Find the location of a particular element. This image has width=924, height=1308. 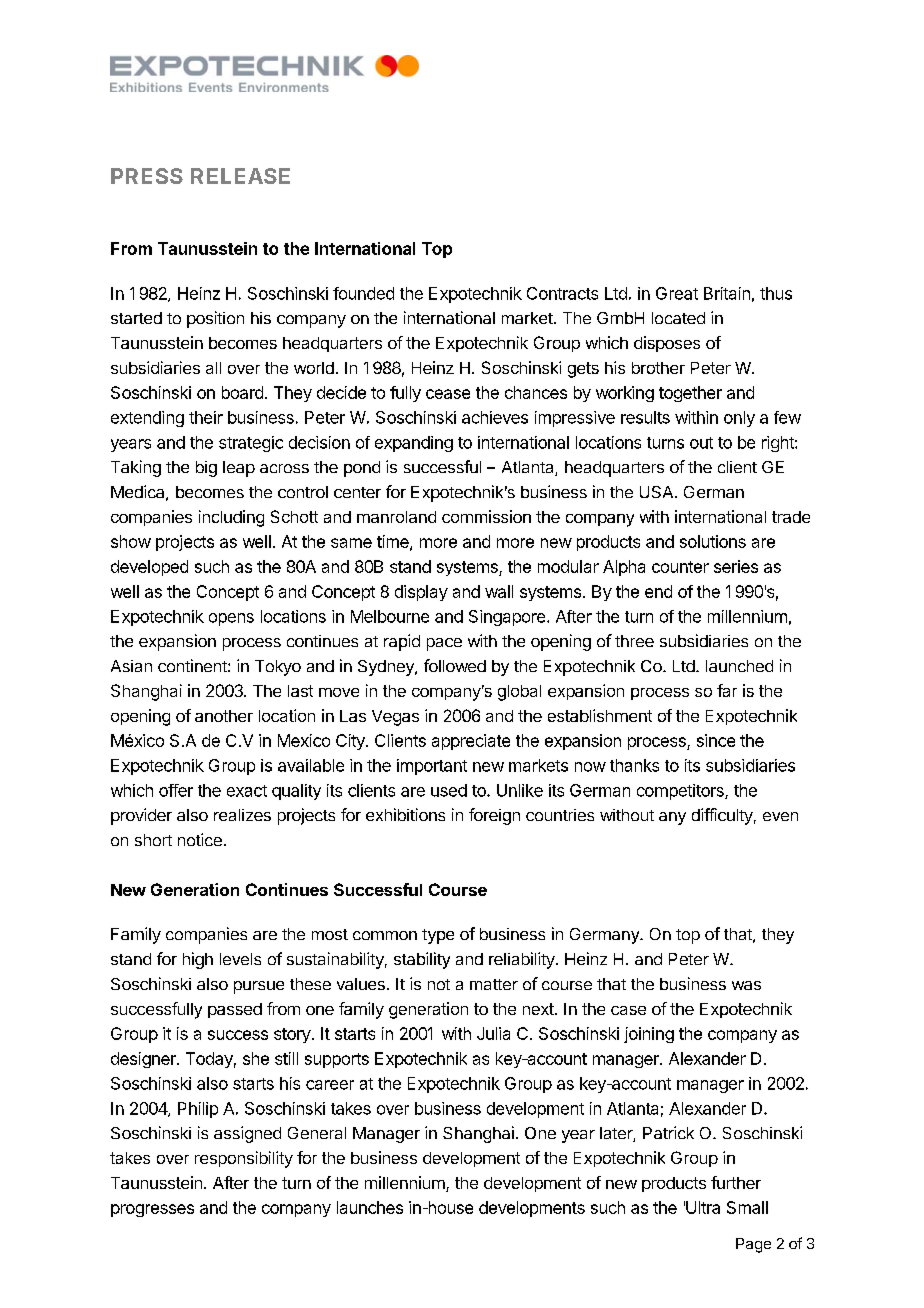

commission is located at coordinates (486, 516).
